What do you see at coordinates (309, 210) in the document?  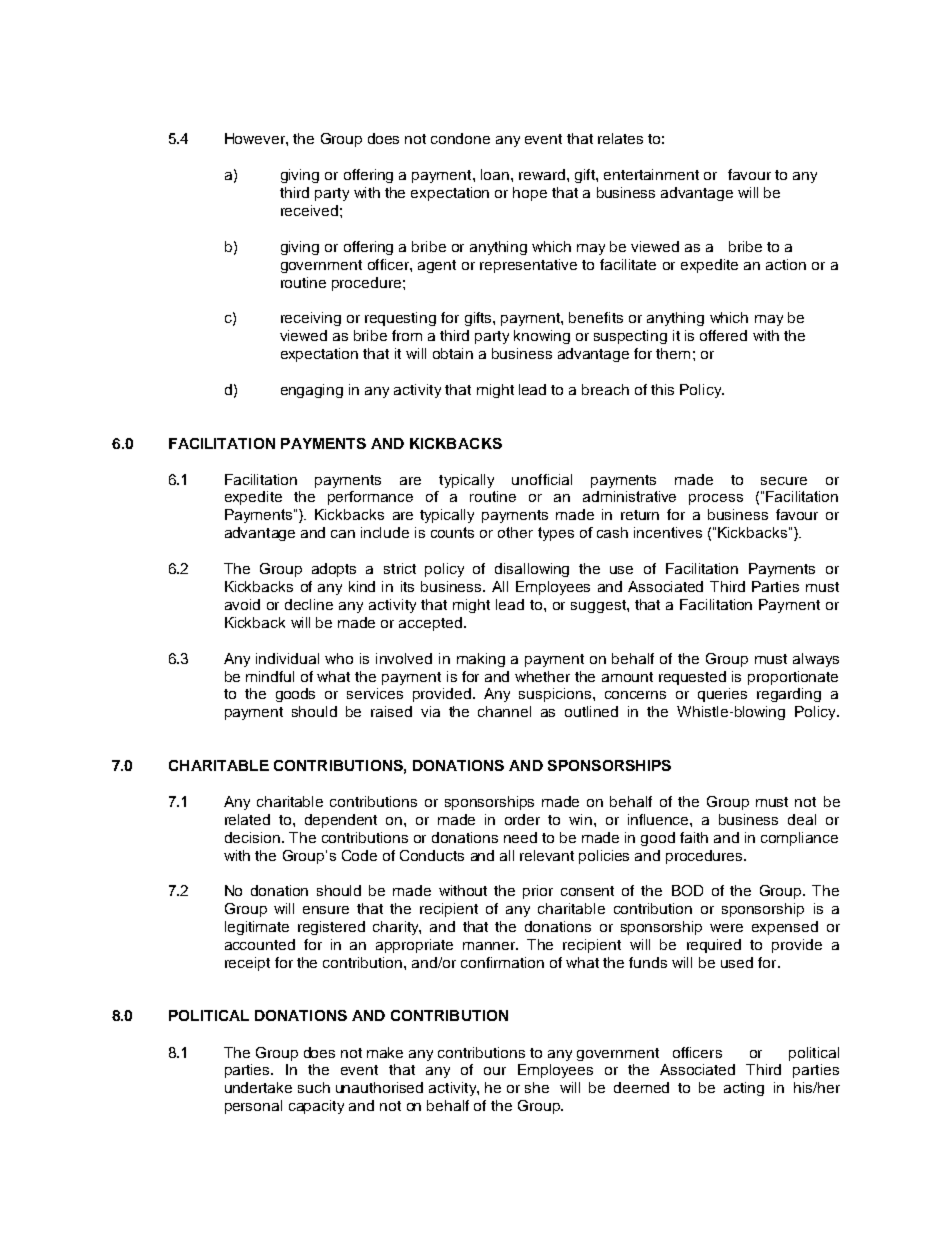 I see `received` at bounding box center [309, 210].
